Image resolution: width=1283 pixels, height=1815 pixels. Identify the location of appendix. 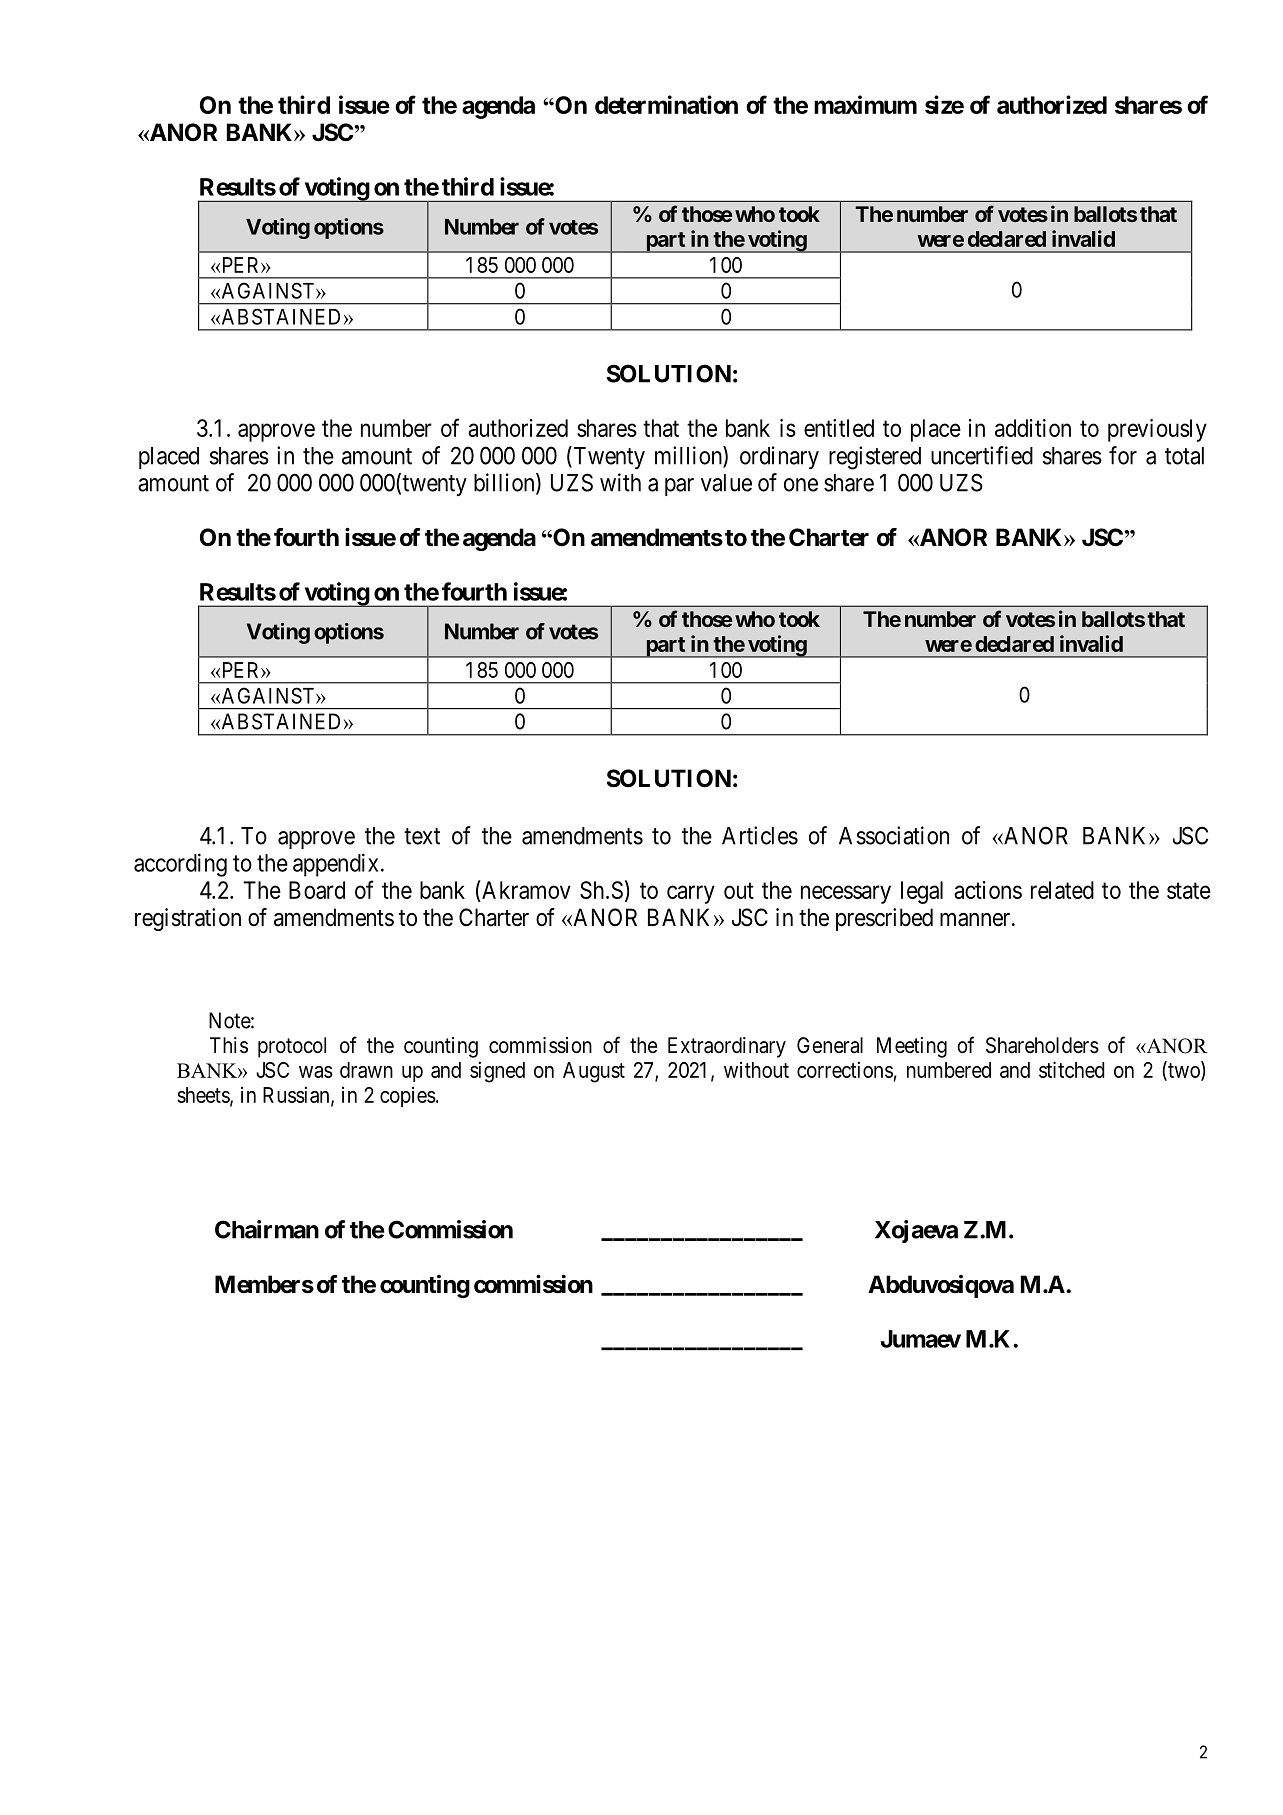
(335, 865).
